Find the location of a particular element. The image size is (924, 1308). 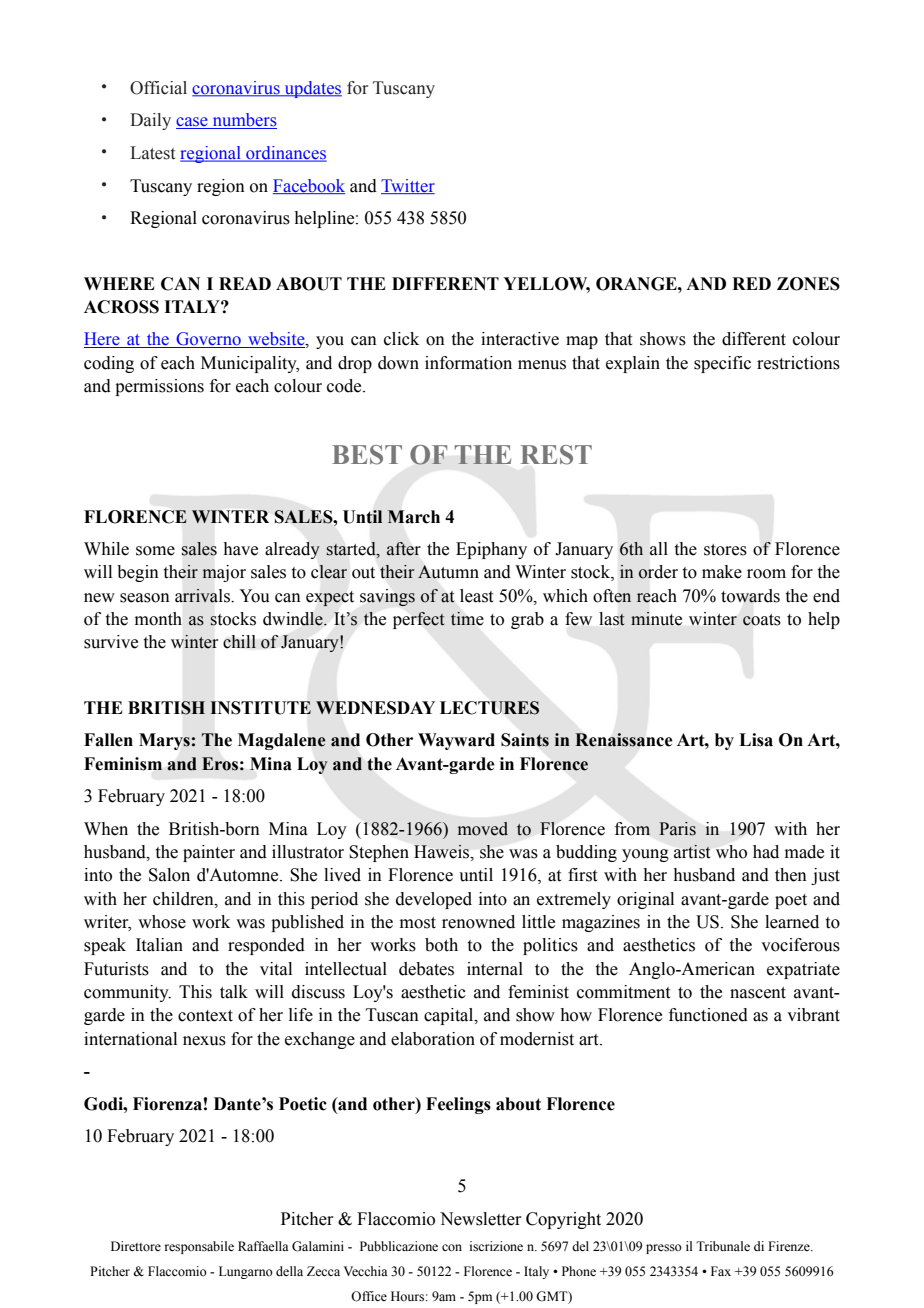

case is located at coordinates (193, 123).
